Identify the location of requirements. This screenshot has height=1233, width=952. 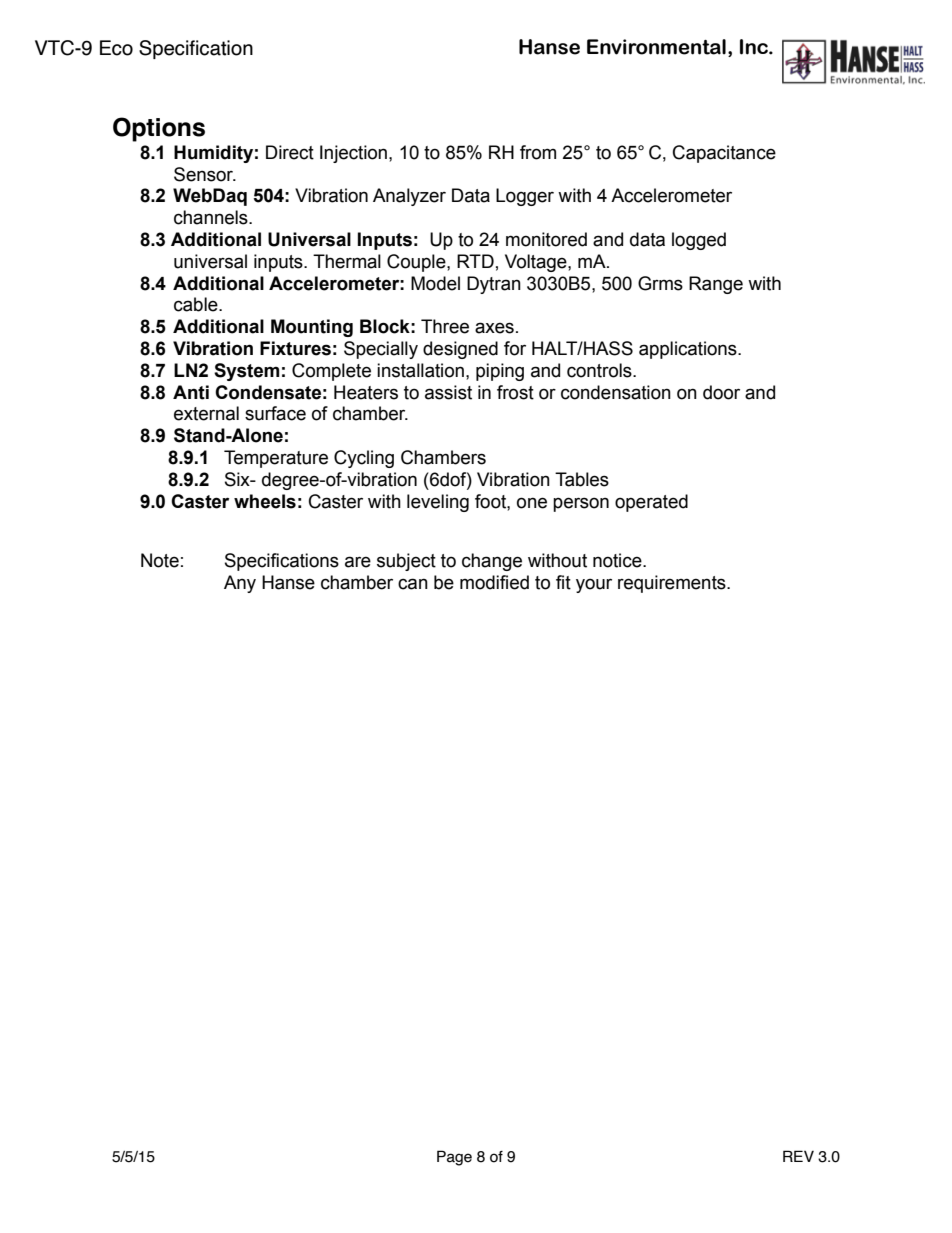
(673, 584).
